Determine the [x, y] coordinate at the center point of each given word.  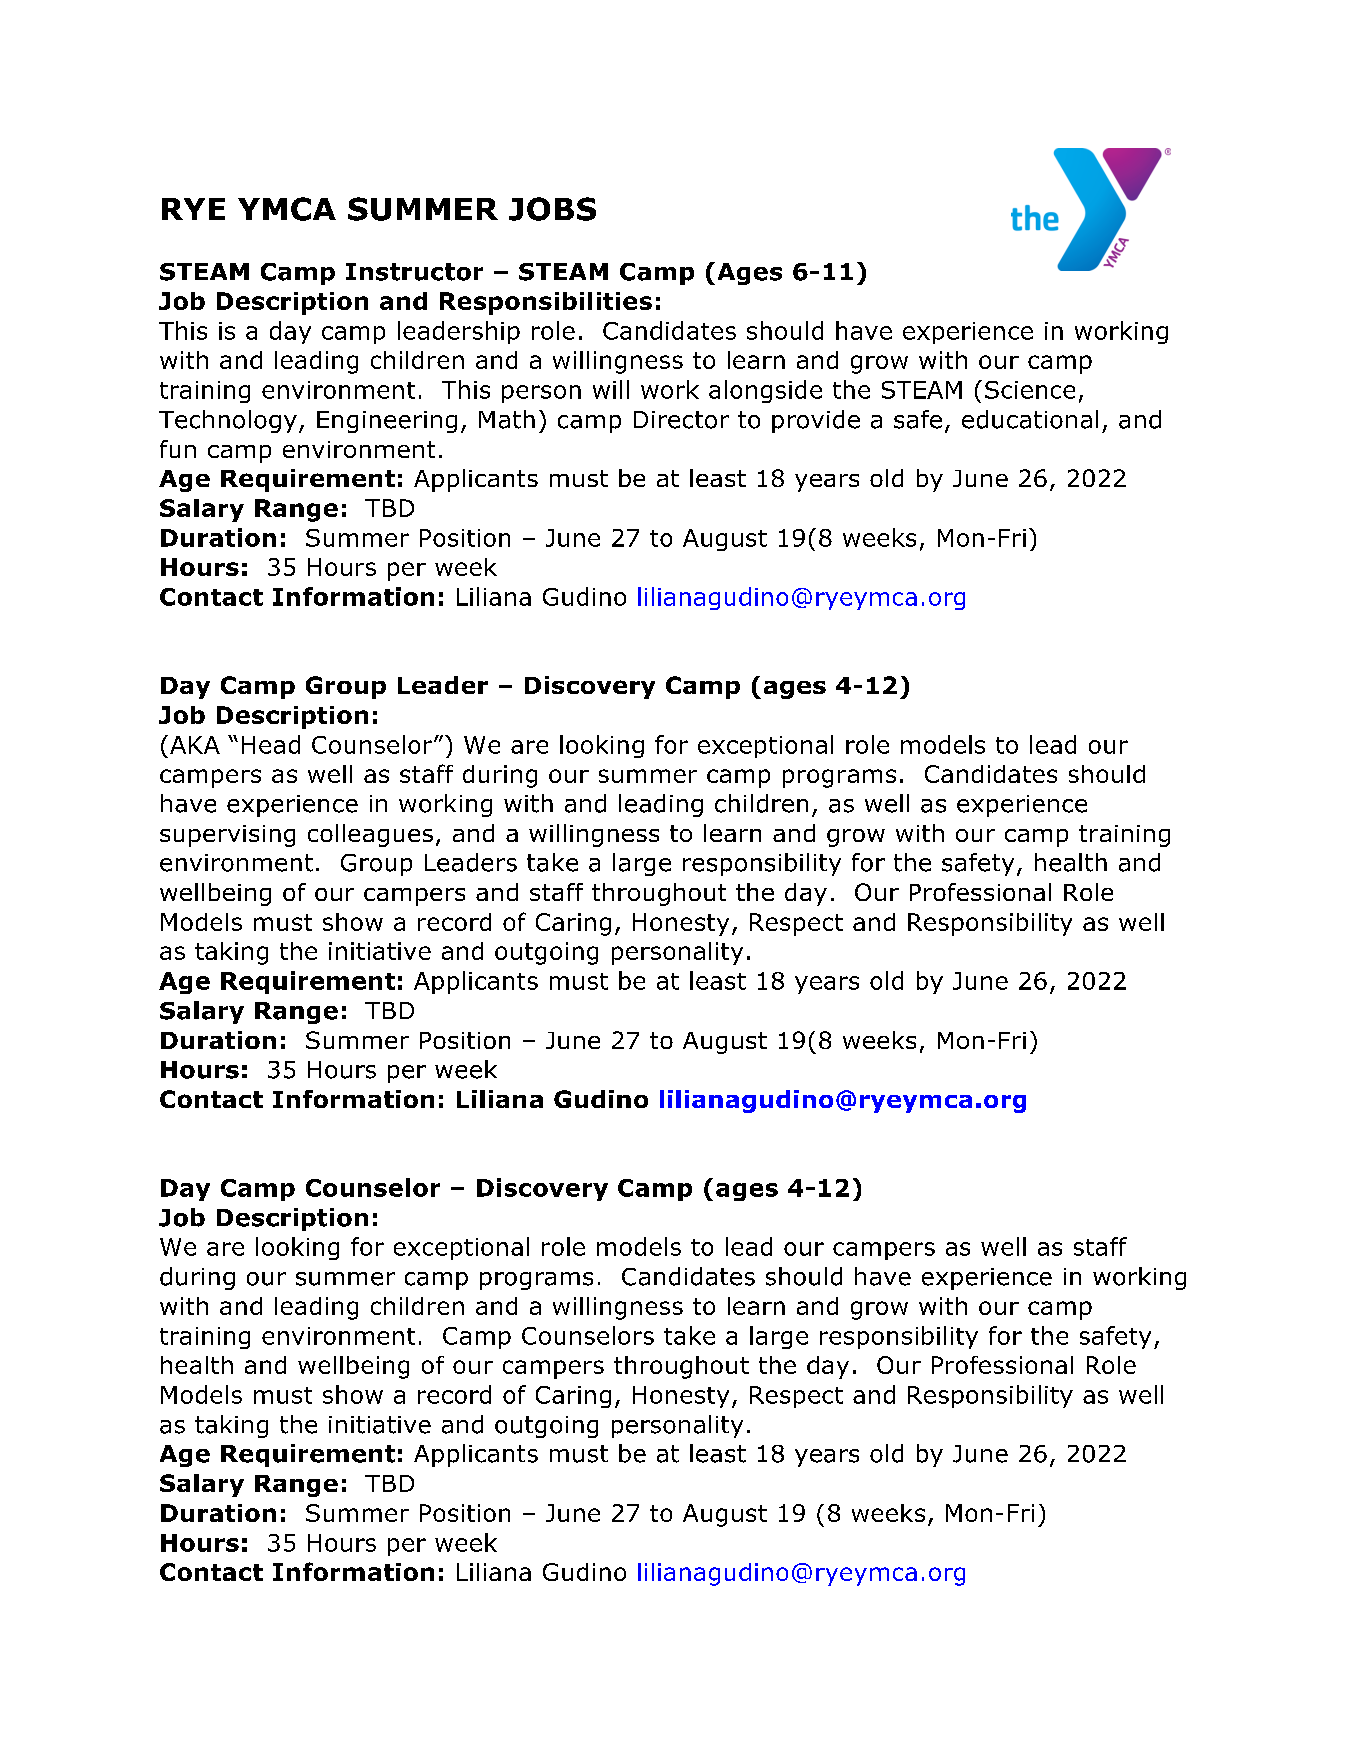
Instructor [414, 272]
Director [681, 420]
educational [1030, 419]
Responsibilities [546, 303]
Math [507, 419]
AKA [195, 745]
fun [178, 449]
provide [816, 421]
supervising [227, 836]
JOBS [552, 209]
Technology [228, 421]
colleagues [370, 835]
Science [1030, 390]
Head [271, 744]
